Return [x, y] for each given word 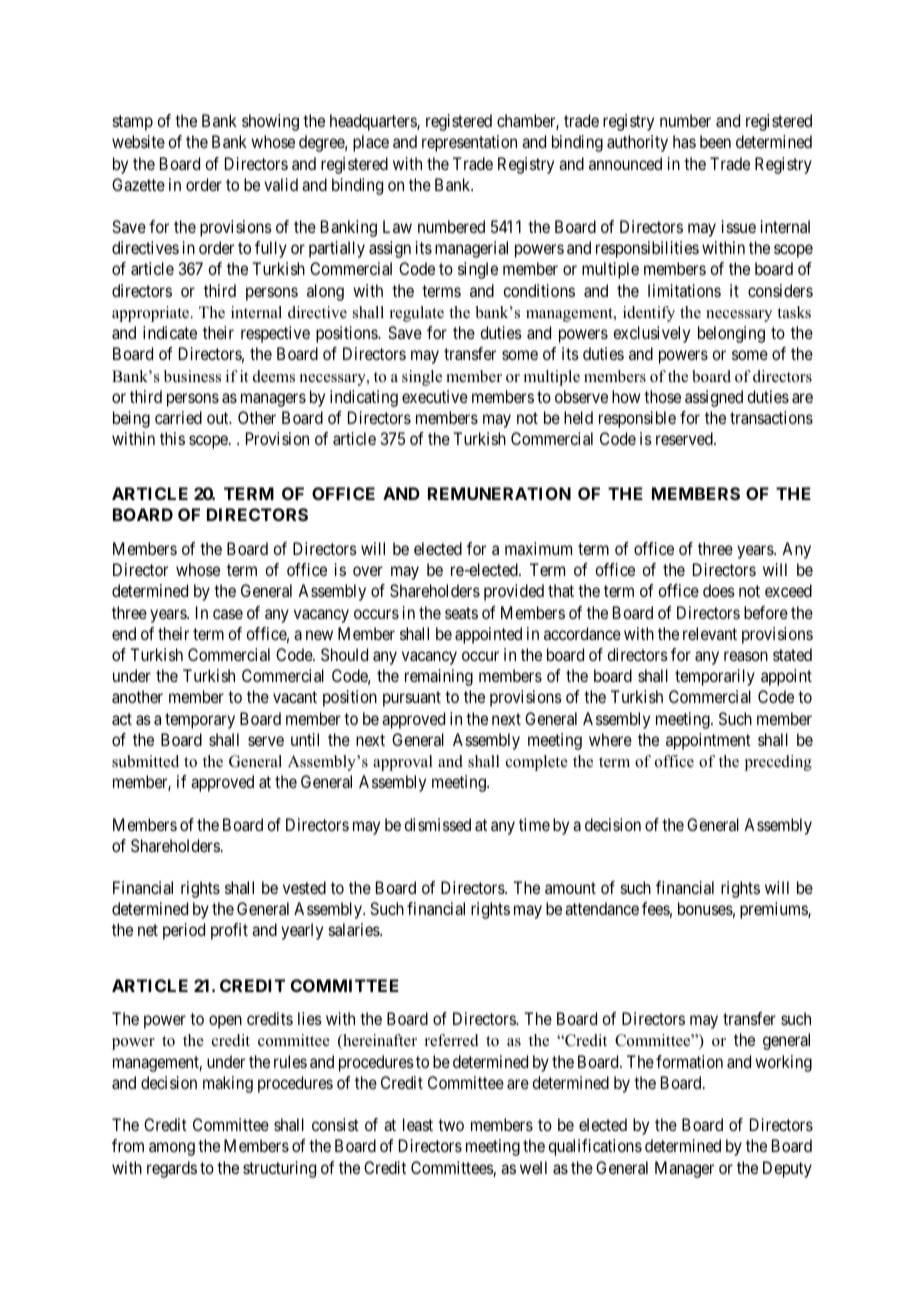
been [715, 141]
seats [461, 613]
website [138, 141]
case [228, 614]
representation [469, 143]
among [172, 1149]
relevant [710, 633]
